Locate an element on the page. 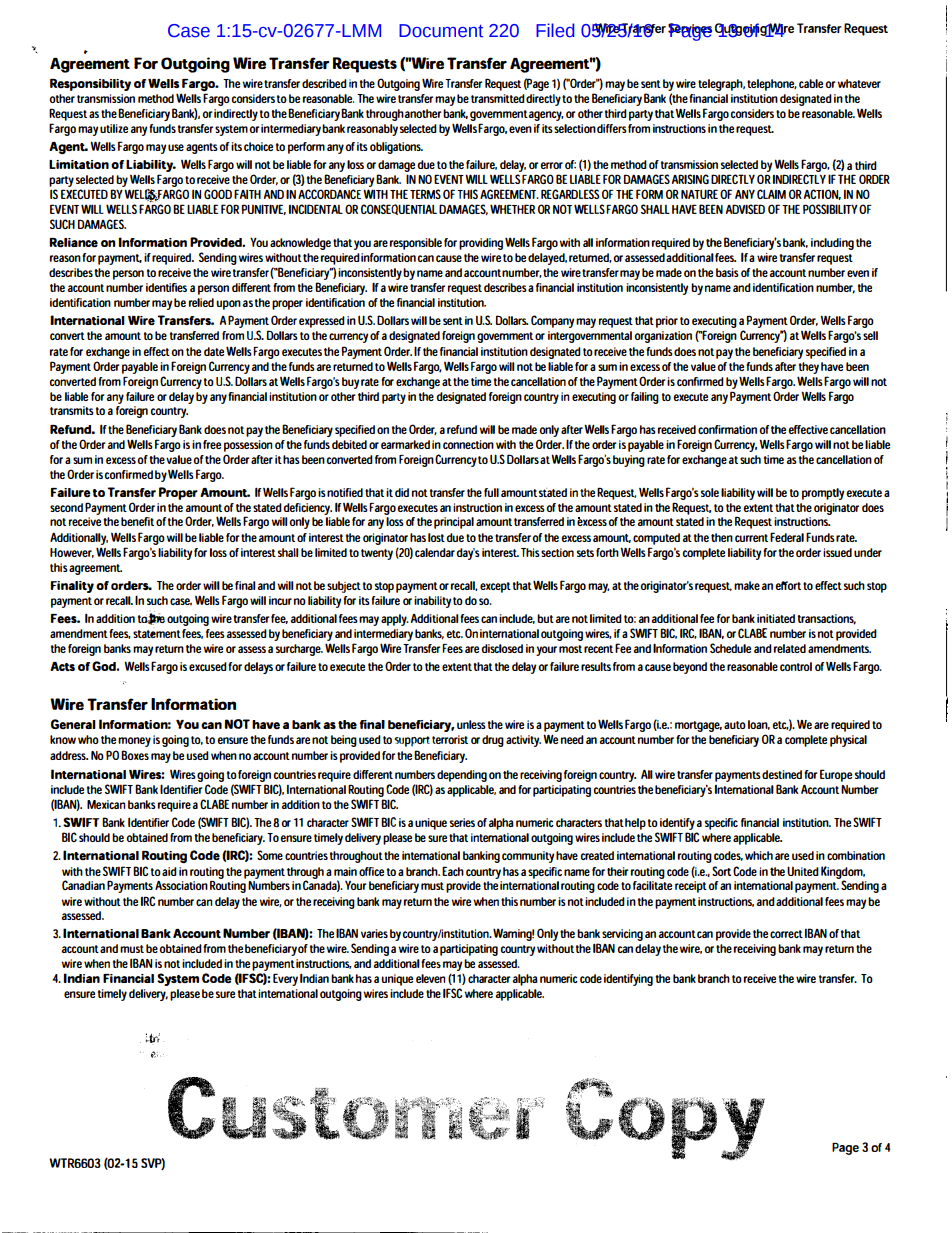  telephone is located at coordinates (772, 85).
